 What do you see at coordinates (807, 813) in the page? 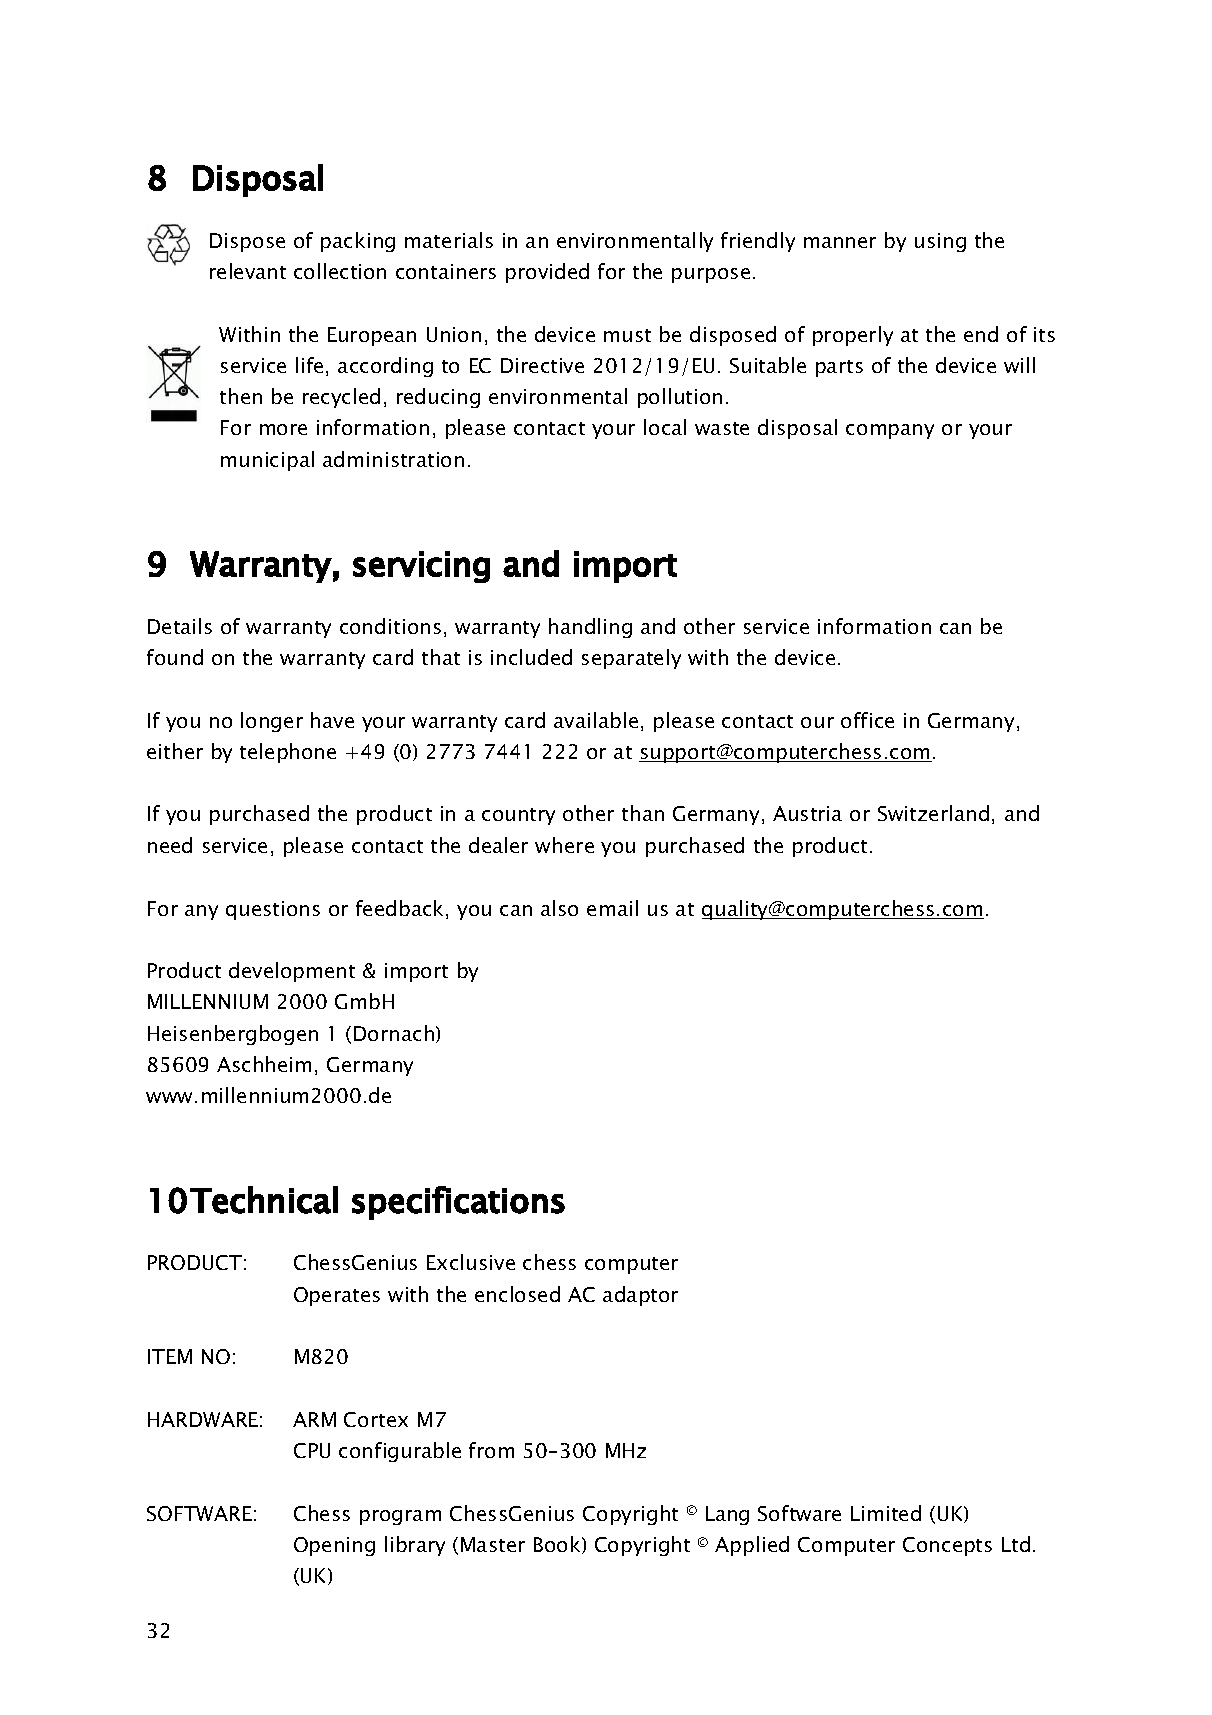
I see `Austria` at bounding box center [807, 813].
